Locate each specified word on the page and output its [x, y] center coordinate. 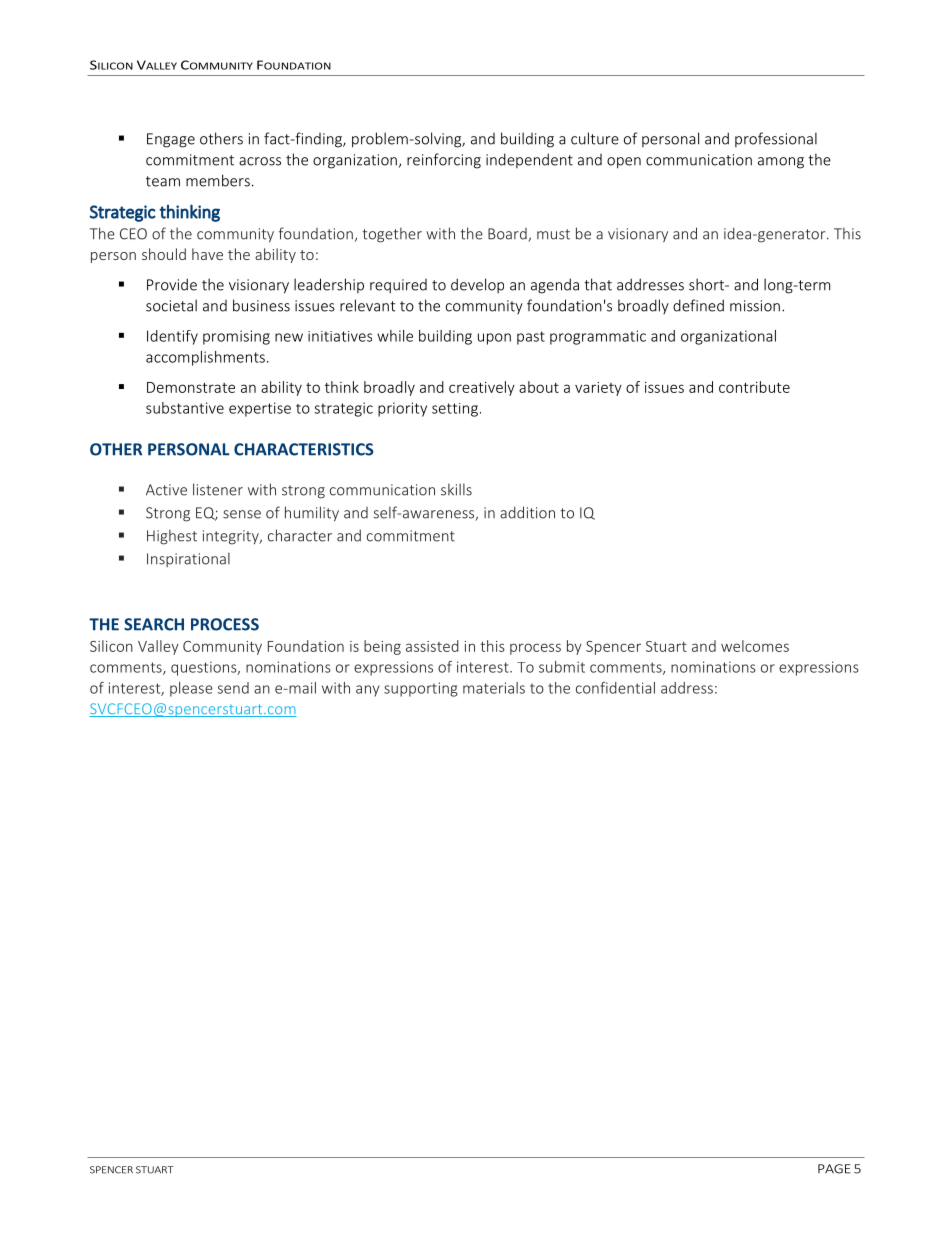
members [218, 180]
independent [529, 160]
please [191, 689]
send [233, 688]
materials [494, 688]
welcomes [755, 646]
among [781, 163]
